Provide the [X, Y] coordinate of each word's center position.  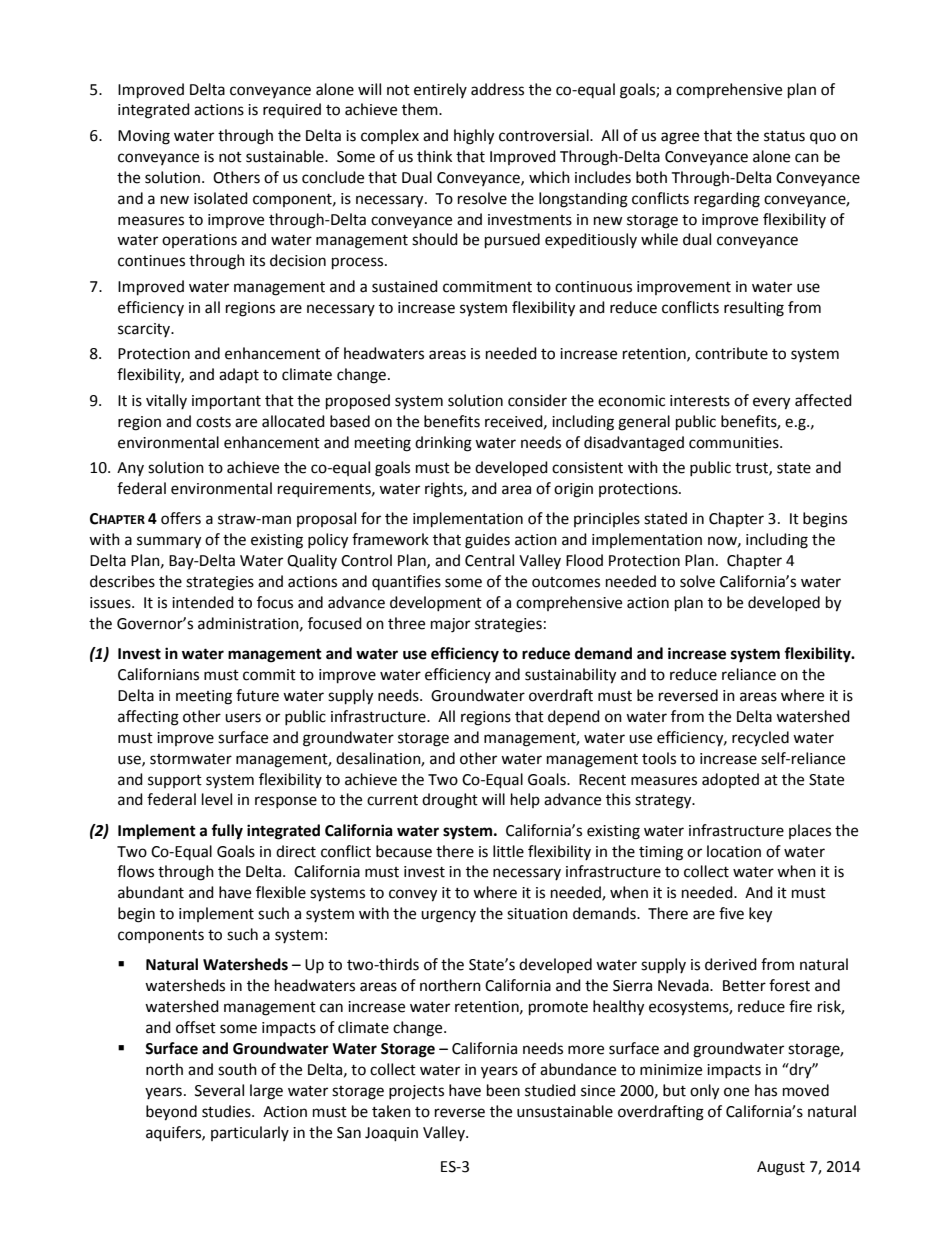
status [784, 136]
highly [474, 137]
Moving [144, 137]
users [243, 718]
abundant [151, 892]
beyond [171, 1113]
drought [450, 801]
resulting [754, 309]
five [731, 913]
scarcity [145, 330]
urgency [448, 916]
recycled [760, 738]
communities [735, 443]
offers [181, 518]
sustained [405, 286]
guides [487, 541]
